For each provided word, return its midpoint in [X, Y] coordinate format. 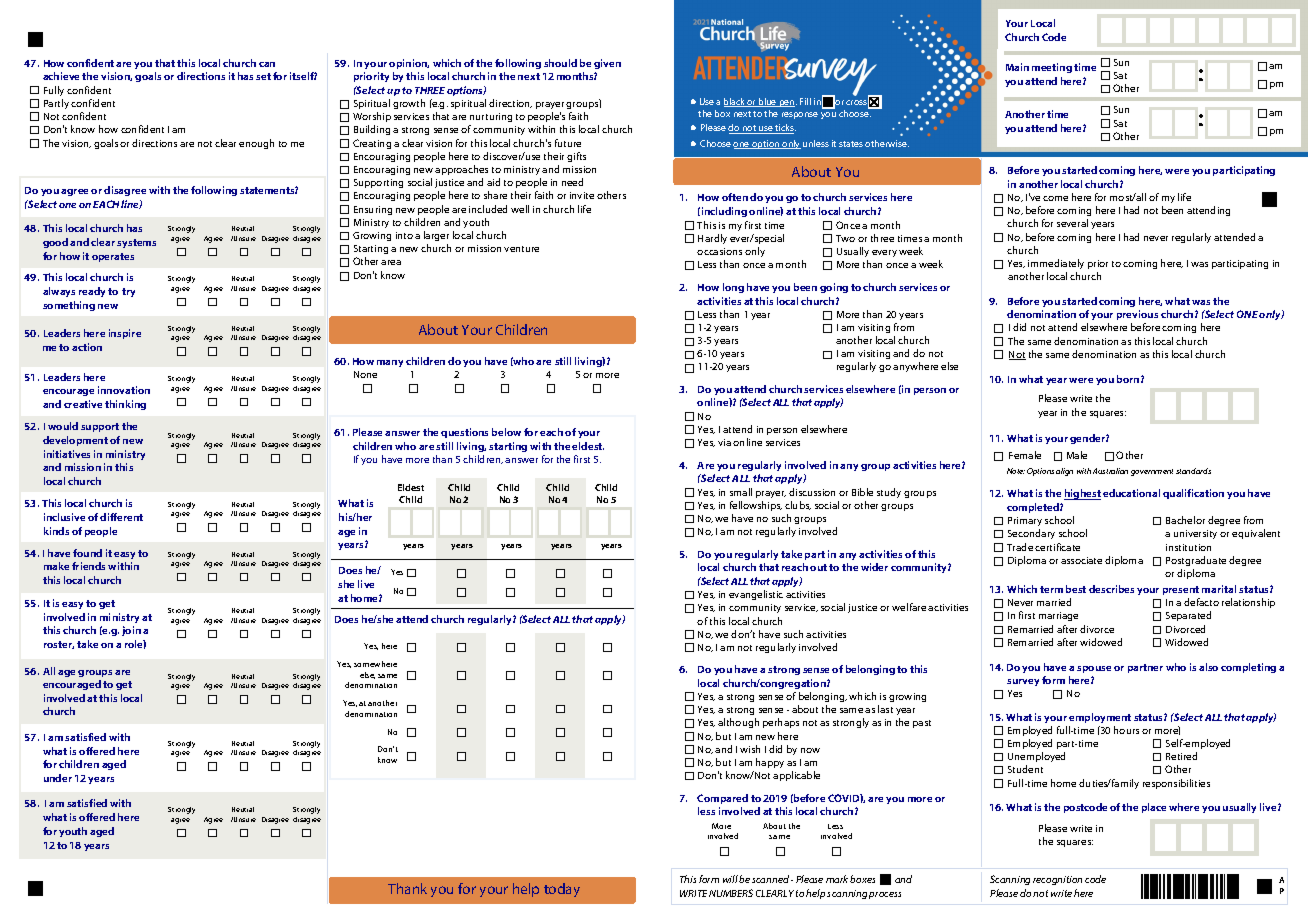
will [730, 879]
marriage [1058, 616]
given [607, 64]
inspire [125, 334]
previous [1137, 315]
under [58, 778]
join [131, 631]
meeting [1052, 68]
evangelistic [756, 595]
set [263, 76]
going [834, 288]
